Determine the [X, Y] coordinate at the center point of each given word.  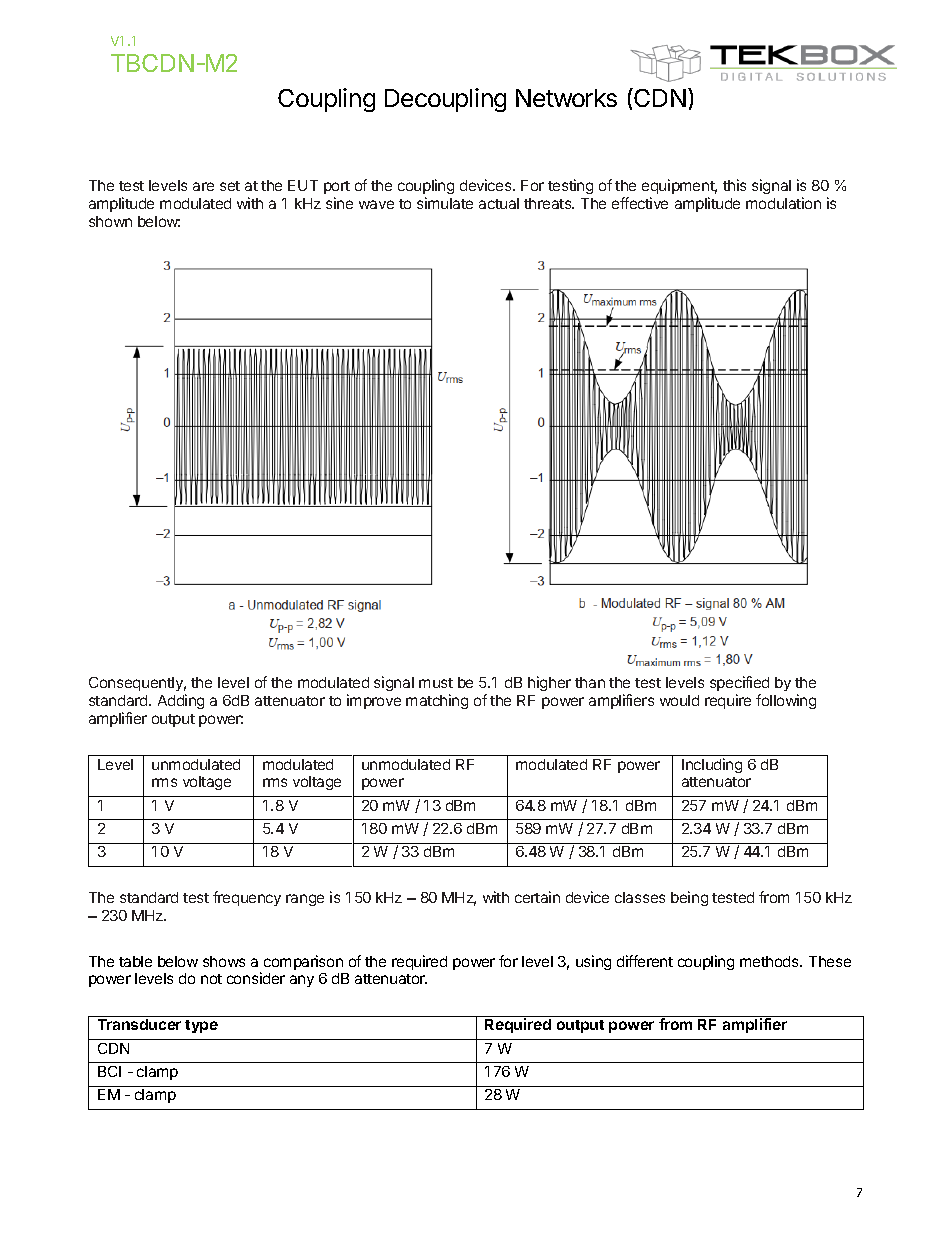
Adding [181, 701]
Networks [566, 98]
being [689, 898]
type [201, 1026]
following [786, 701]
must [436, 683]
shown [110, 221]
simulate [445, 203]
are [203, 186]
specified [739, 683]
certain [537, 897]
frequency [247, 898]
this [734, 185]
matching [437, 701]
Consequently [137, 684]
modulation [783, 203]
